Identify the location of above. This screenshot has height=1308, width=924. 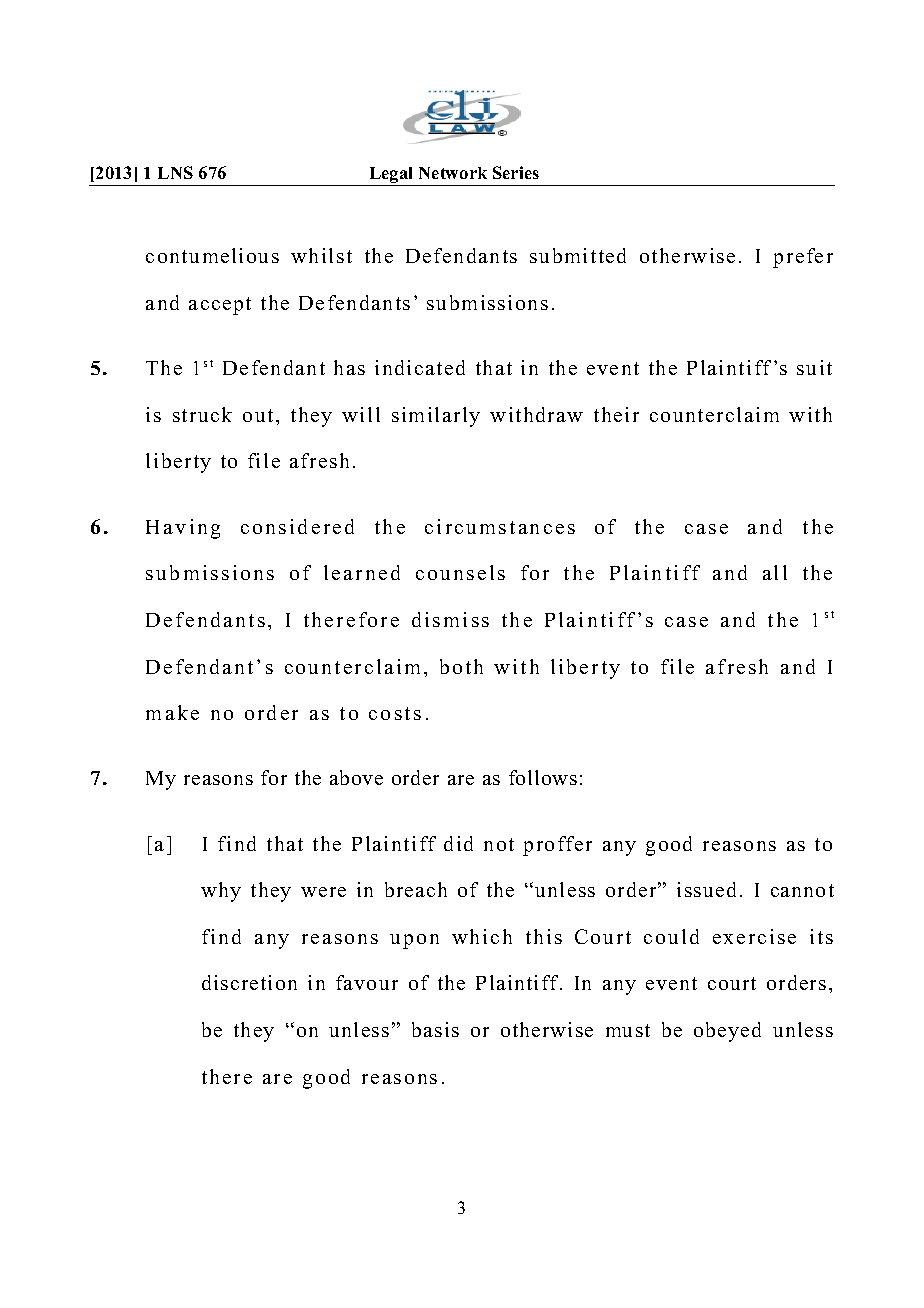
(356, 777).
